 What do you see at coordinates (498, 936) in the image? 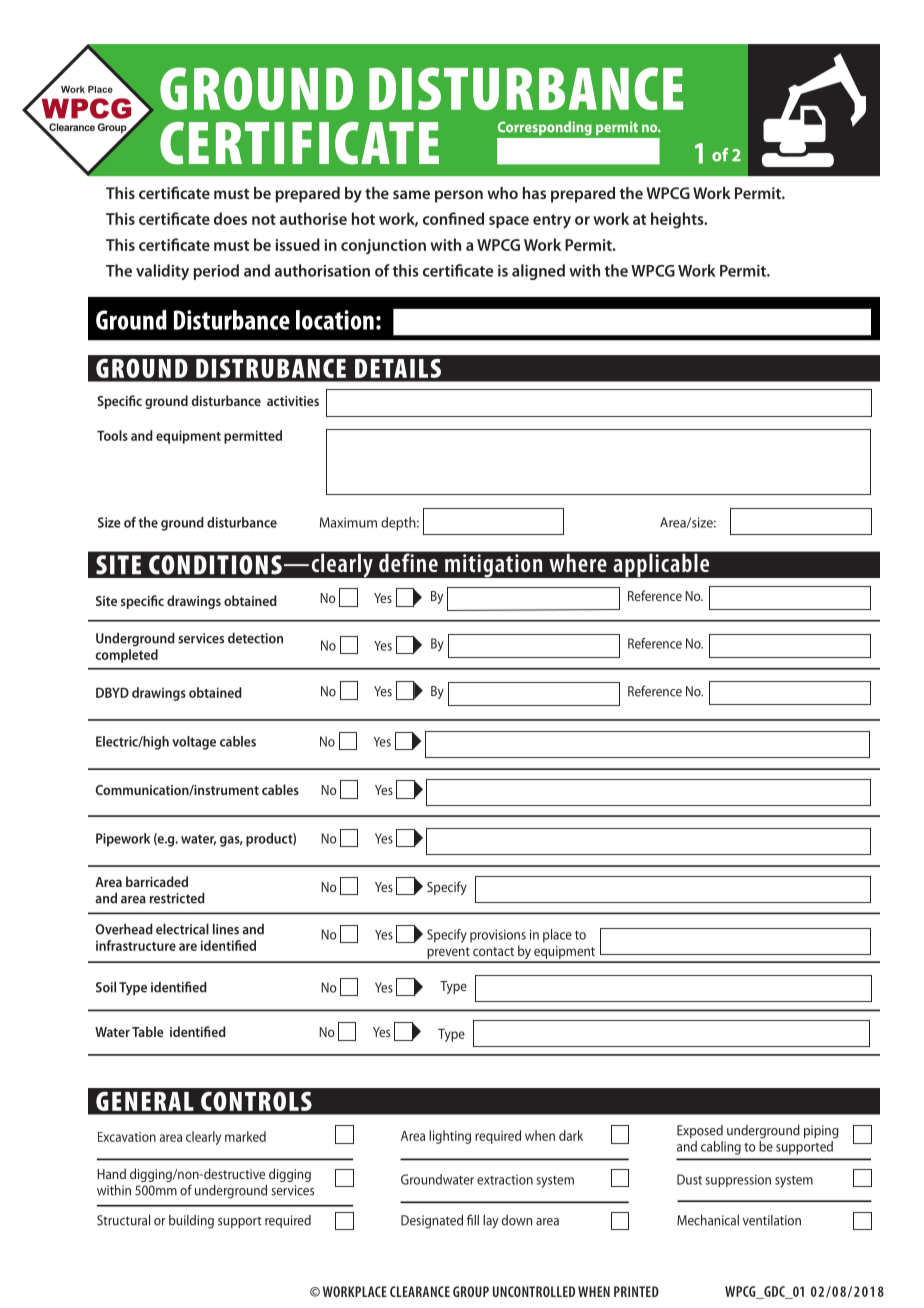
I see `provisions` at bounding box center [498, 936].
